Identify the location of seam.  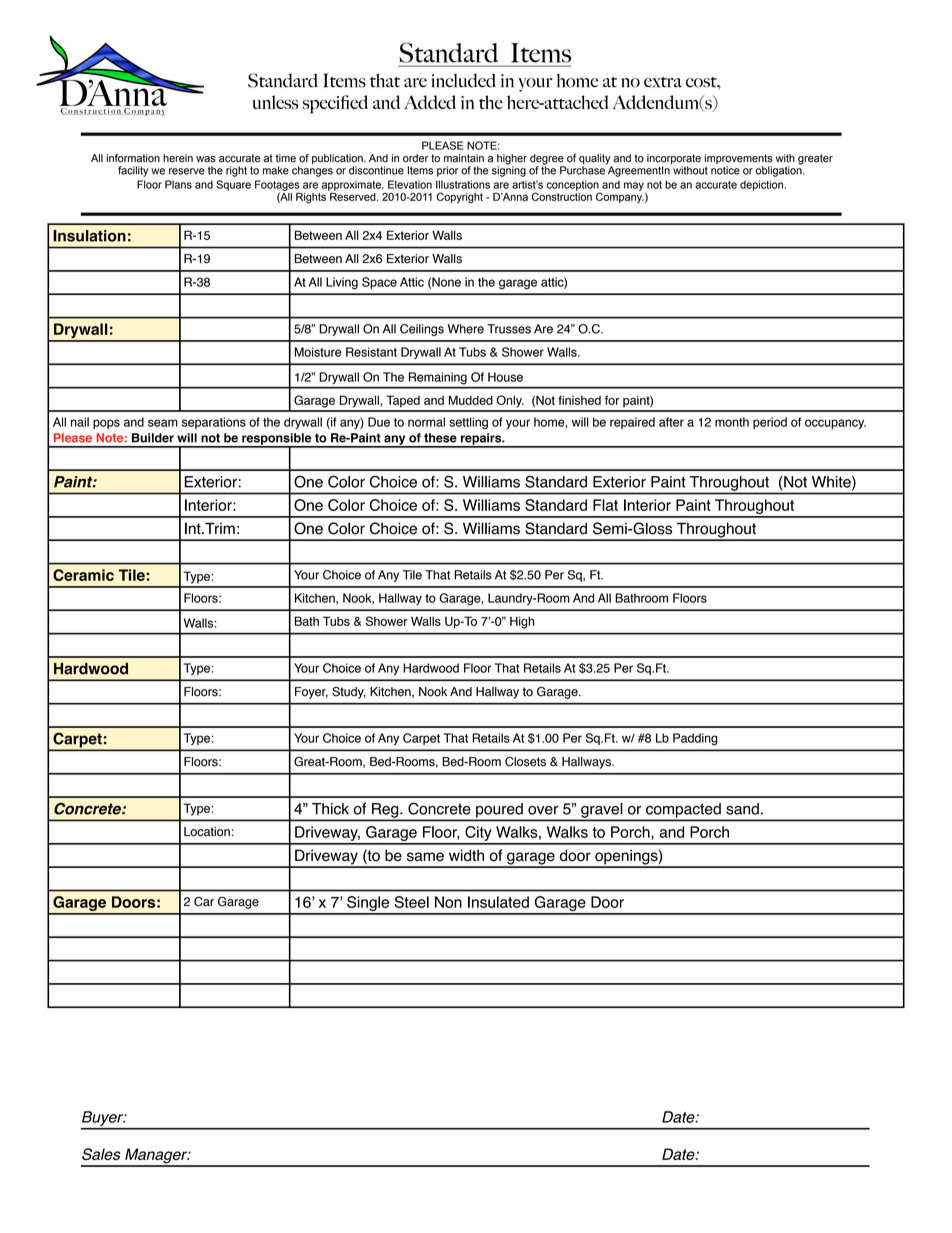
(163, 423).
